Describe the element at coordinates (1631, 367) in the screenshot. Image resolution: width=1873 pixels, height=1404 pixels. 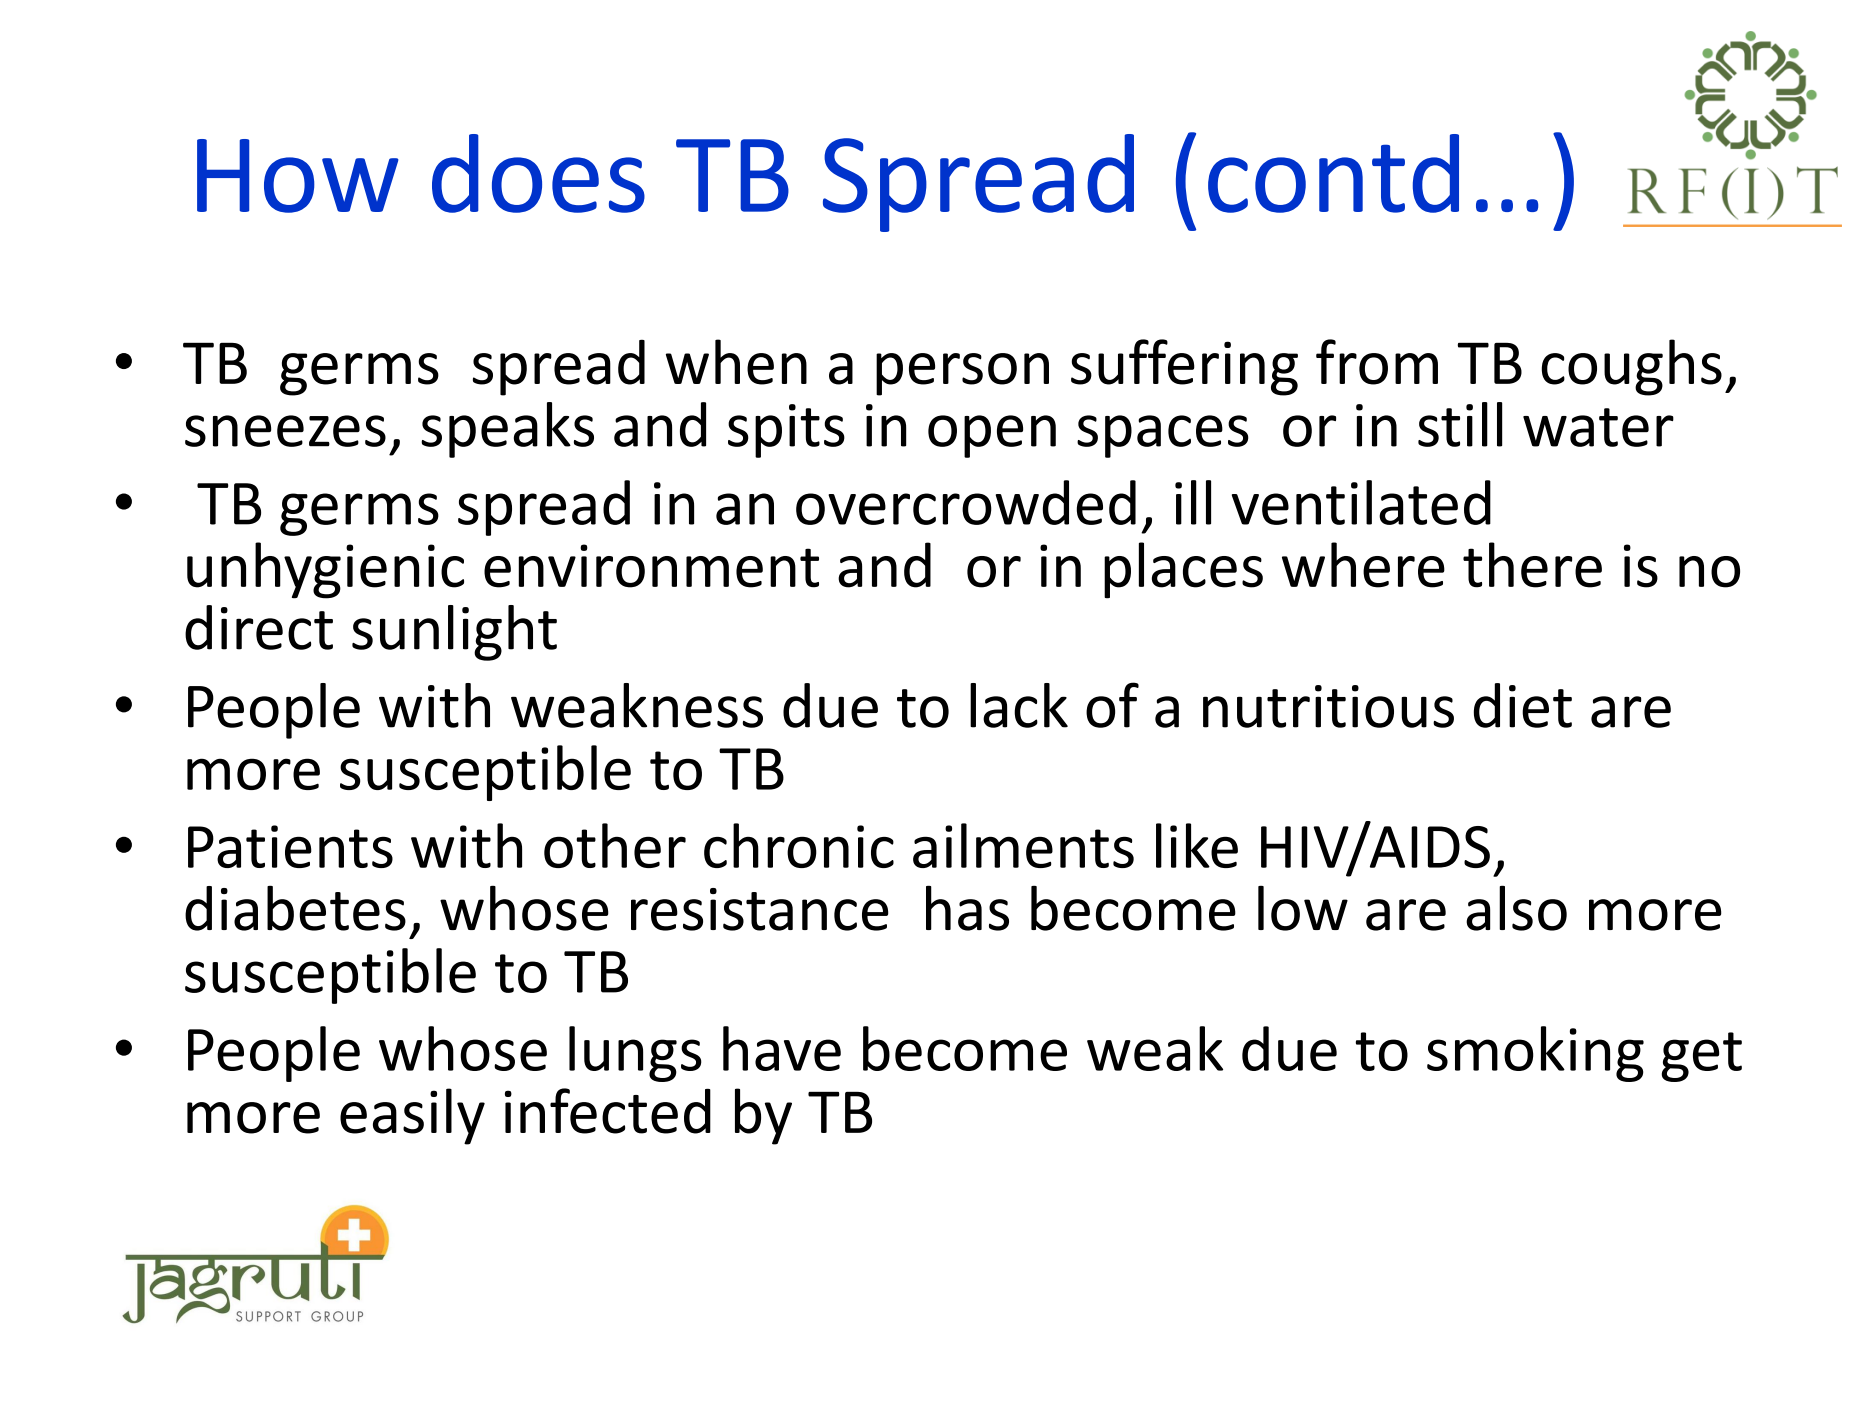
I see `coughs` at that location.
